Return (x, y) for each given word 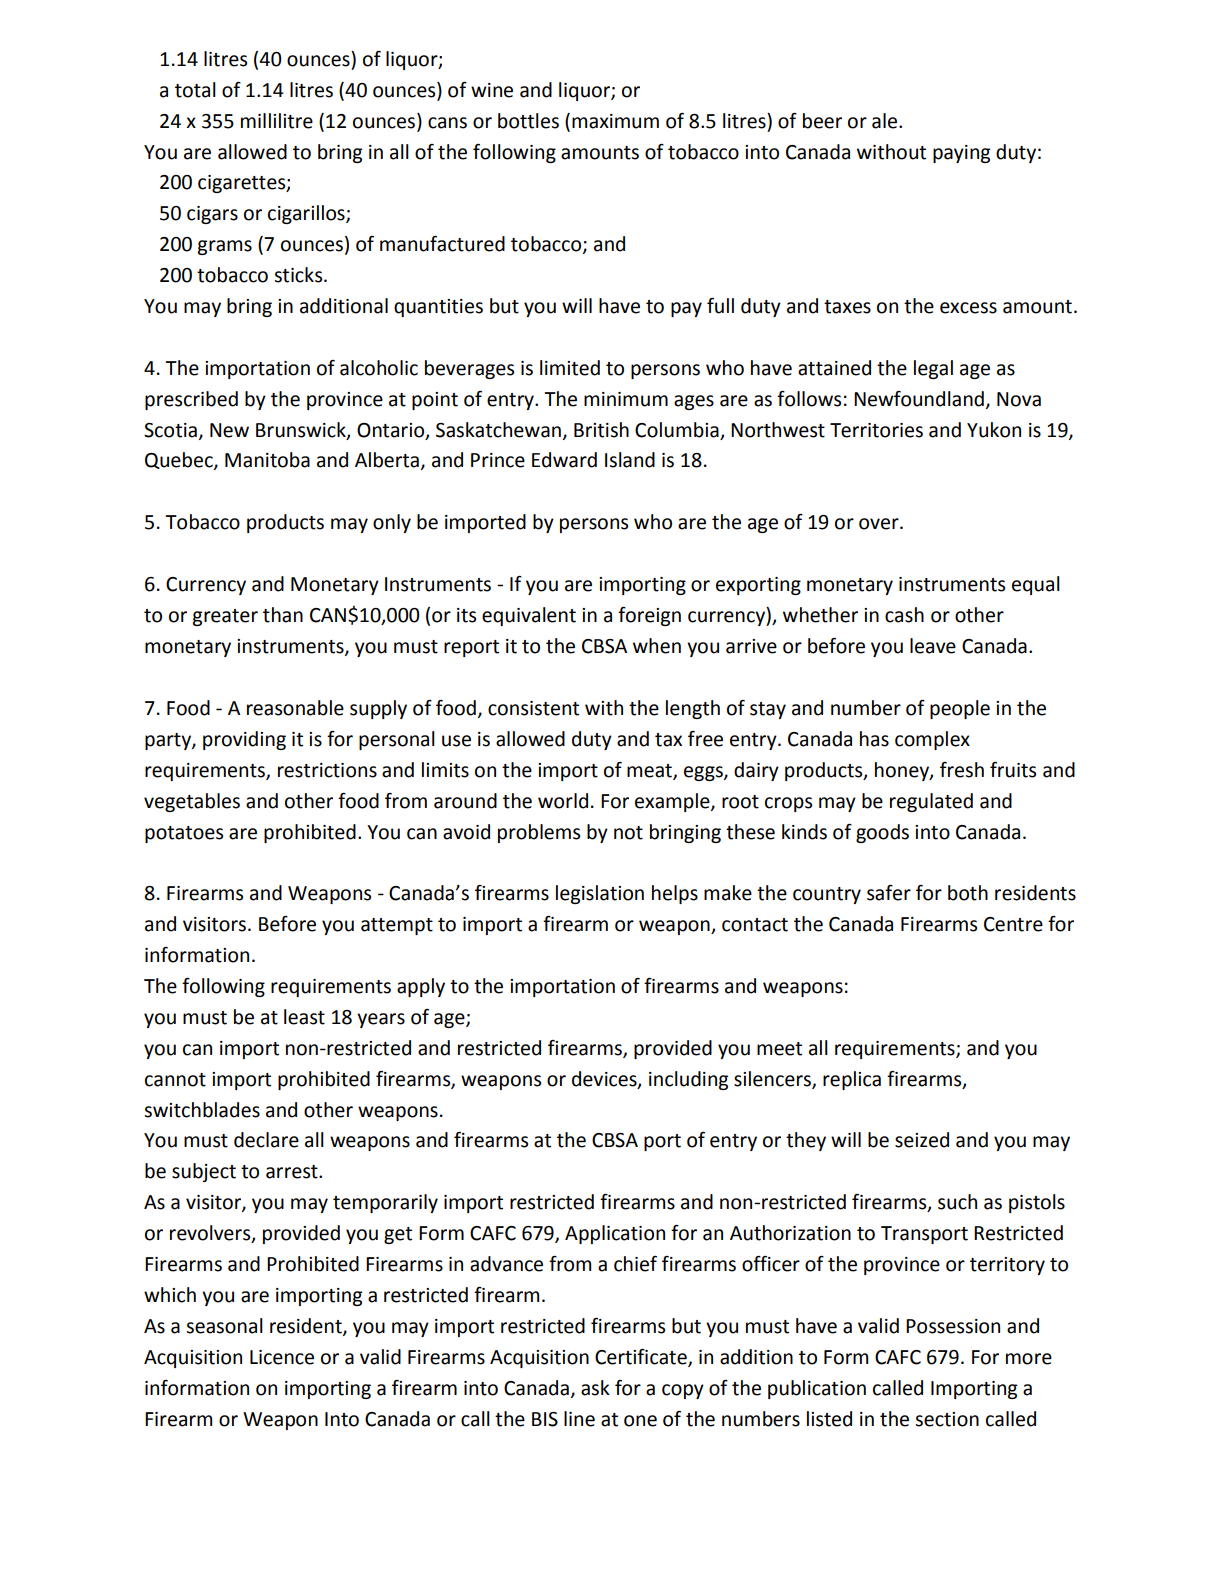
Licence (282, 1357)
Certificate (642, 1357)
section (947, 1419)
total (195, 90)
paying (961, 154)
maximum (615, 121)
